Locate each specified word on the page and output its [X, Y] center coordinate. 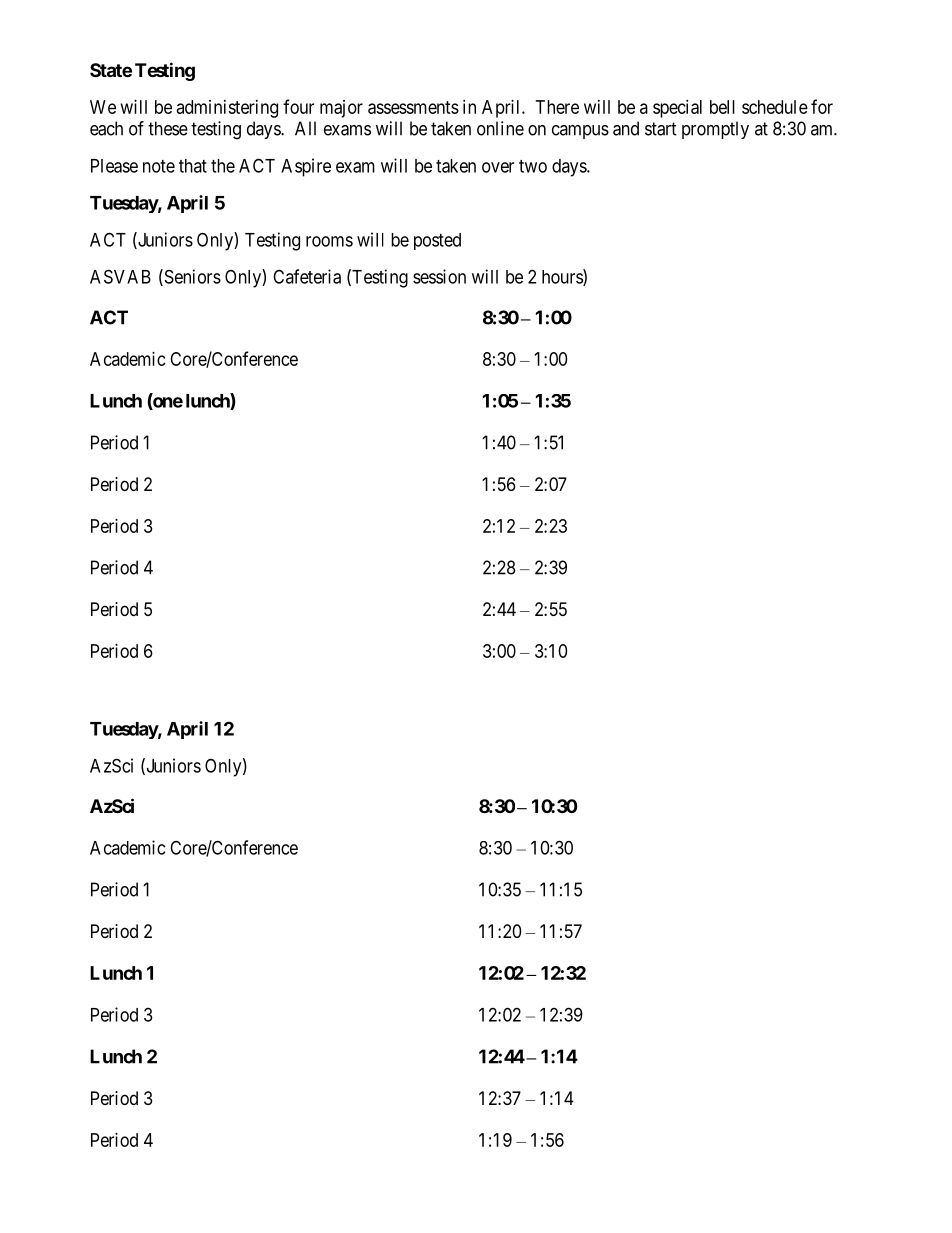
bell [722, 107]
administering [227, 109]
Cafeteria [307, 276]
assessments [413, 107]
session [439, 276]
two [533, 166]
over [498, 167]
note [159, 166]
